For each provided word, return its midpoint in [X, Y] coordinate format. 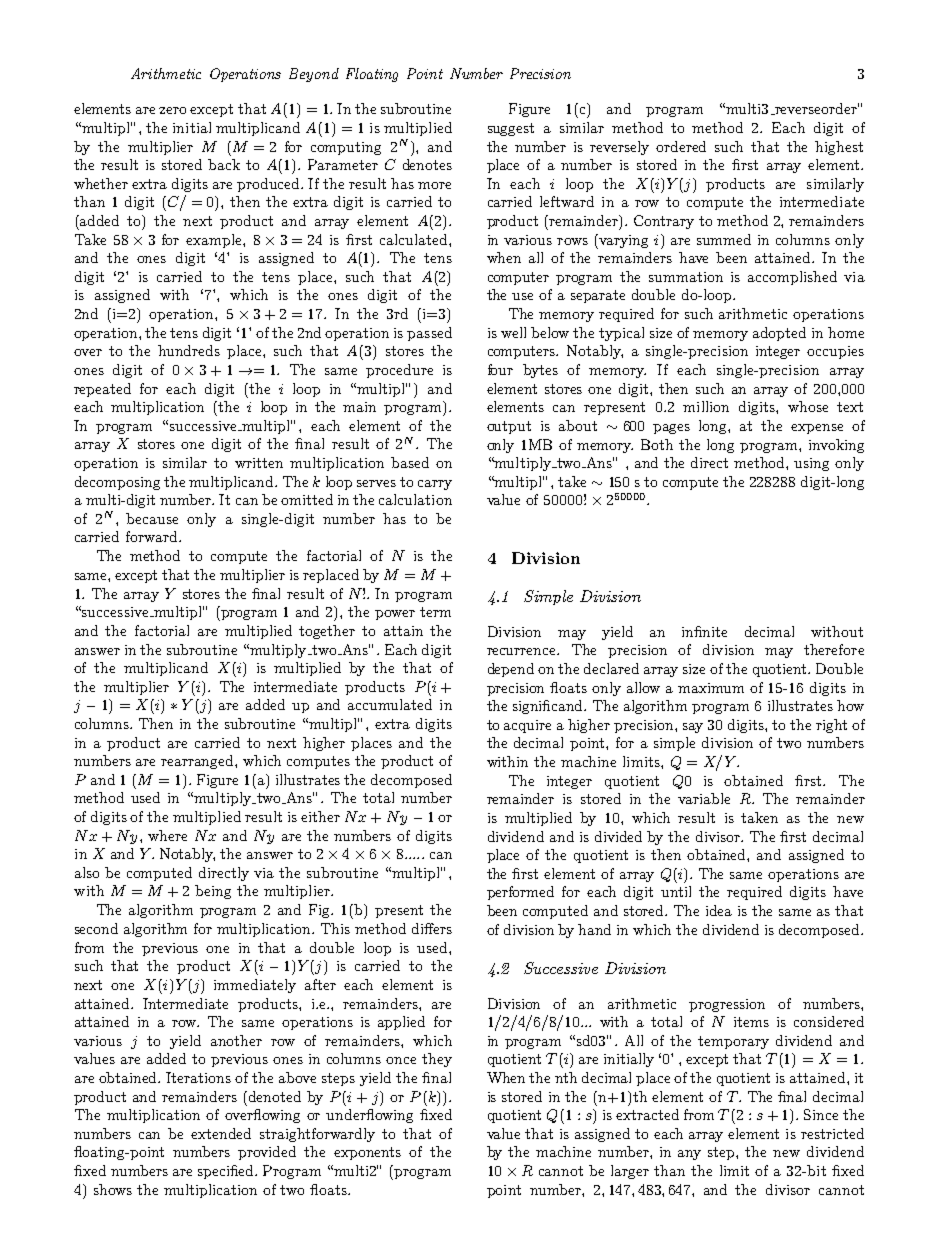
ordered [681, 146]
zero [172, 110]
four [500, 369]
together [327, 632]
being [213, 892]
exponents [367, 1153]
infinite [704, 631]
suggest [511, 129]
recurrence [522, 651]
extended [221, 1133]
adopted [779, 334]
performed [520, 893]
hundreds [189, 350]
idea [719, 910]
